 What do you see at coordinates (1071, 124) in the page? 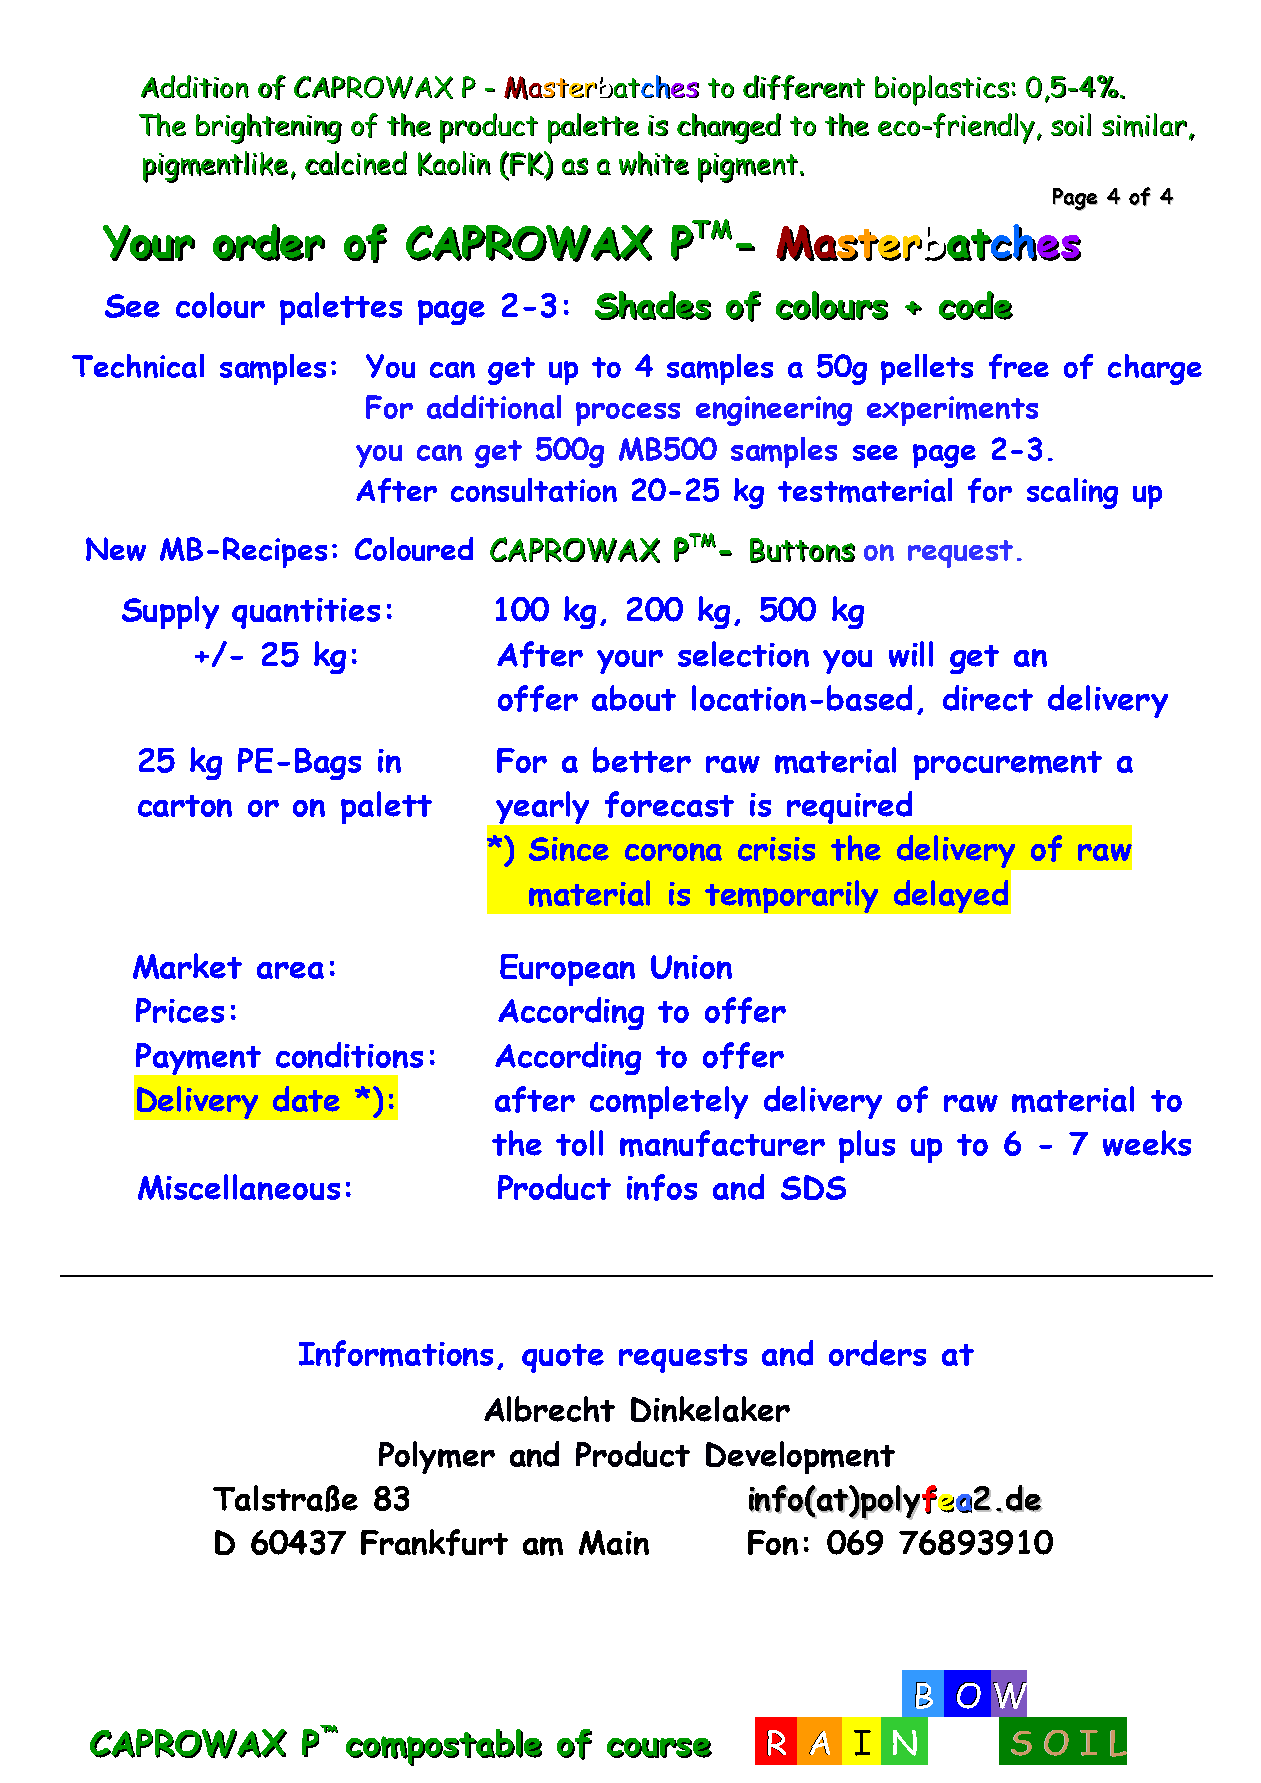
I see `soil` at bounding box center [1071, 124].
